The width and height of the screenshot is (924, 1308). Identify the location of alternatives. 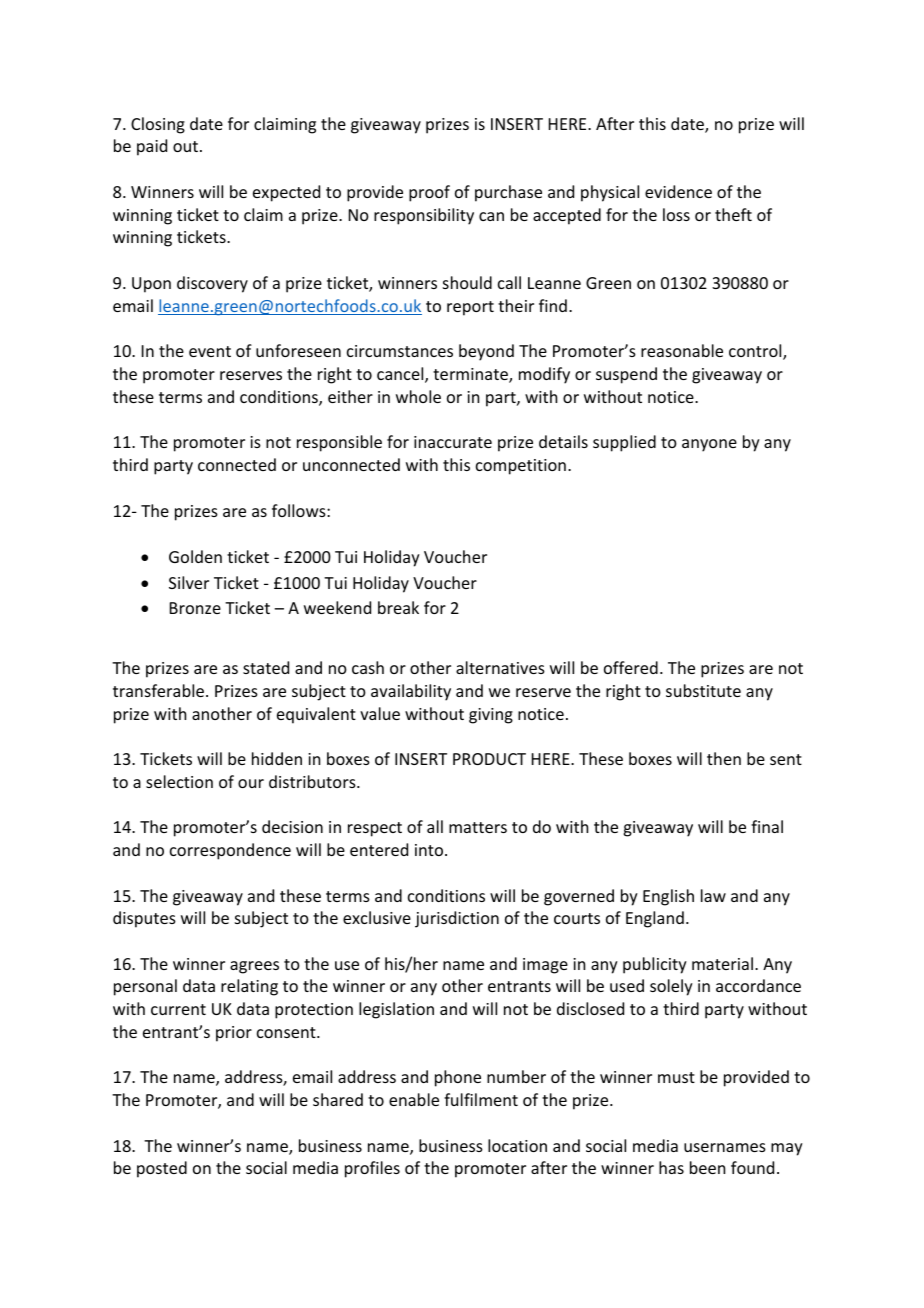
(500, 667).
